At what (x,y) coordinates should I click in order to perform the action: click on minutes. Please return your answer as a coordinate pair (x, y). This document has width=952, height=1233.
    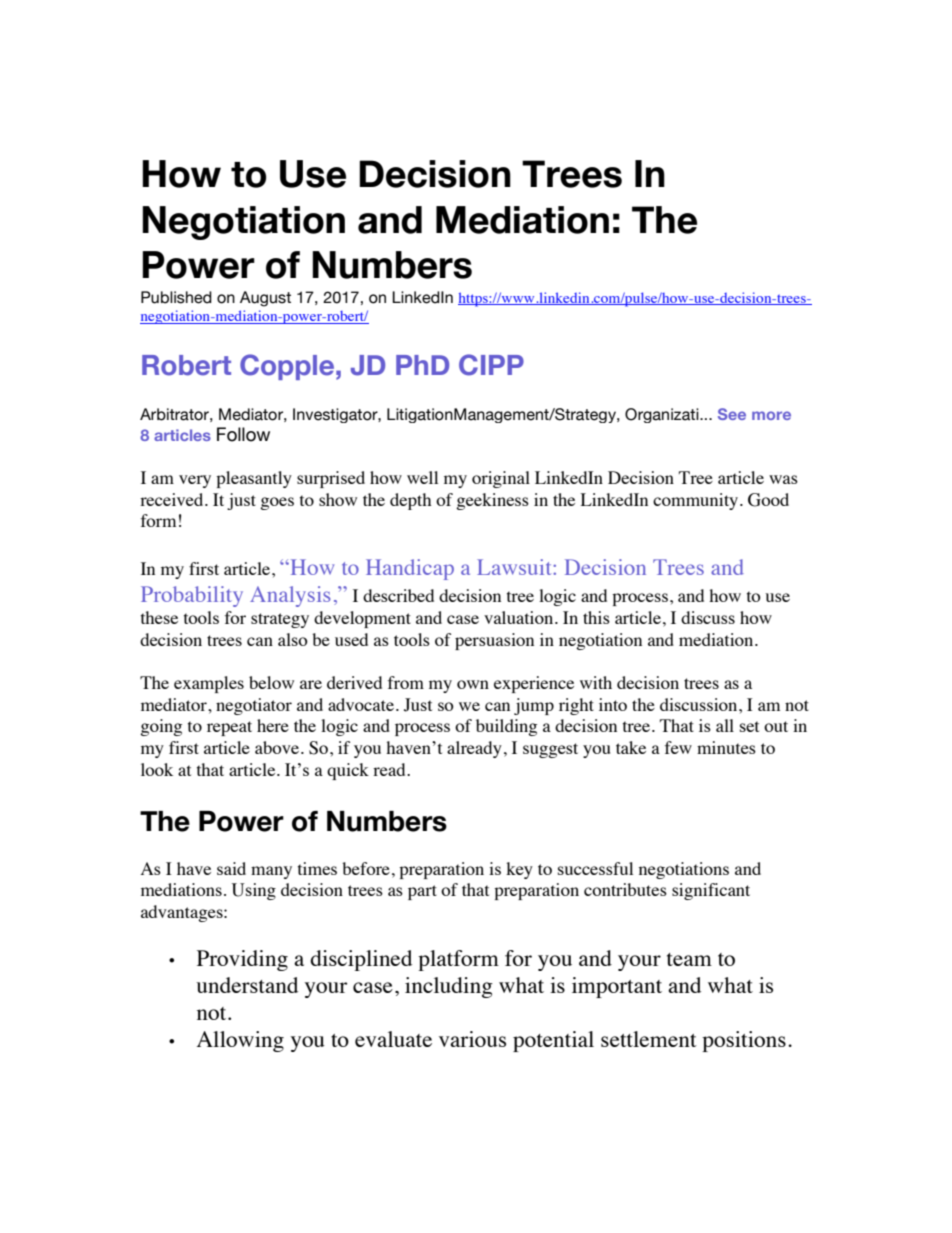
    Looking at the image, I should click on (726, 747).
